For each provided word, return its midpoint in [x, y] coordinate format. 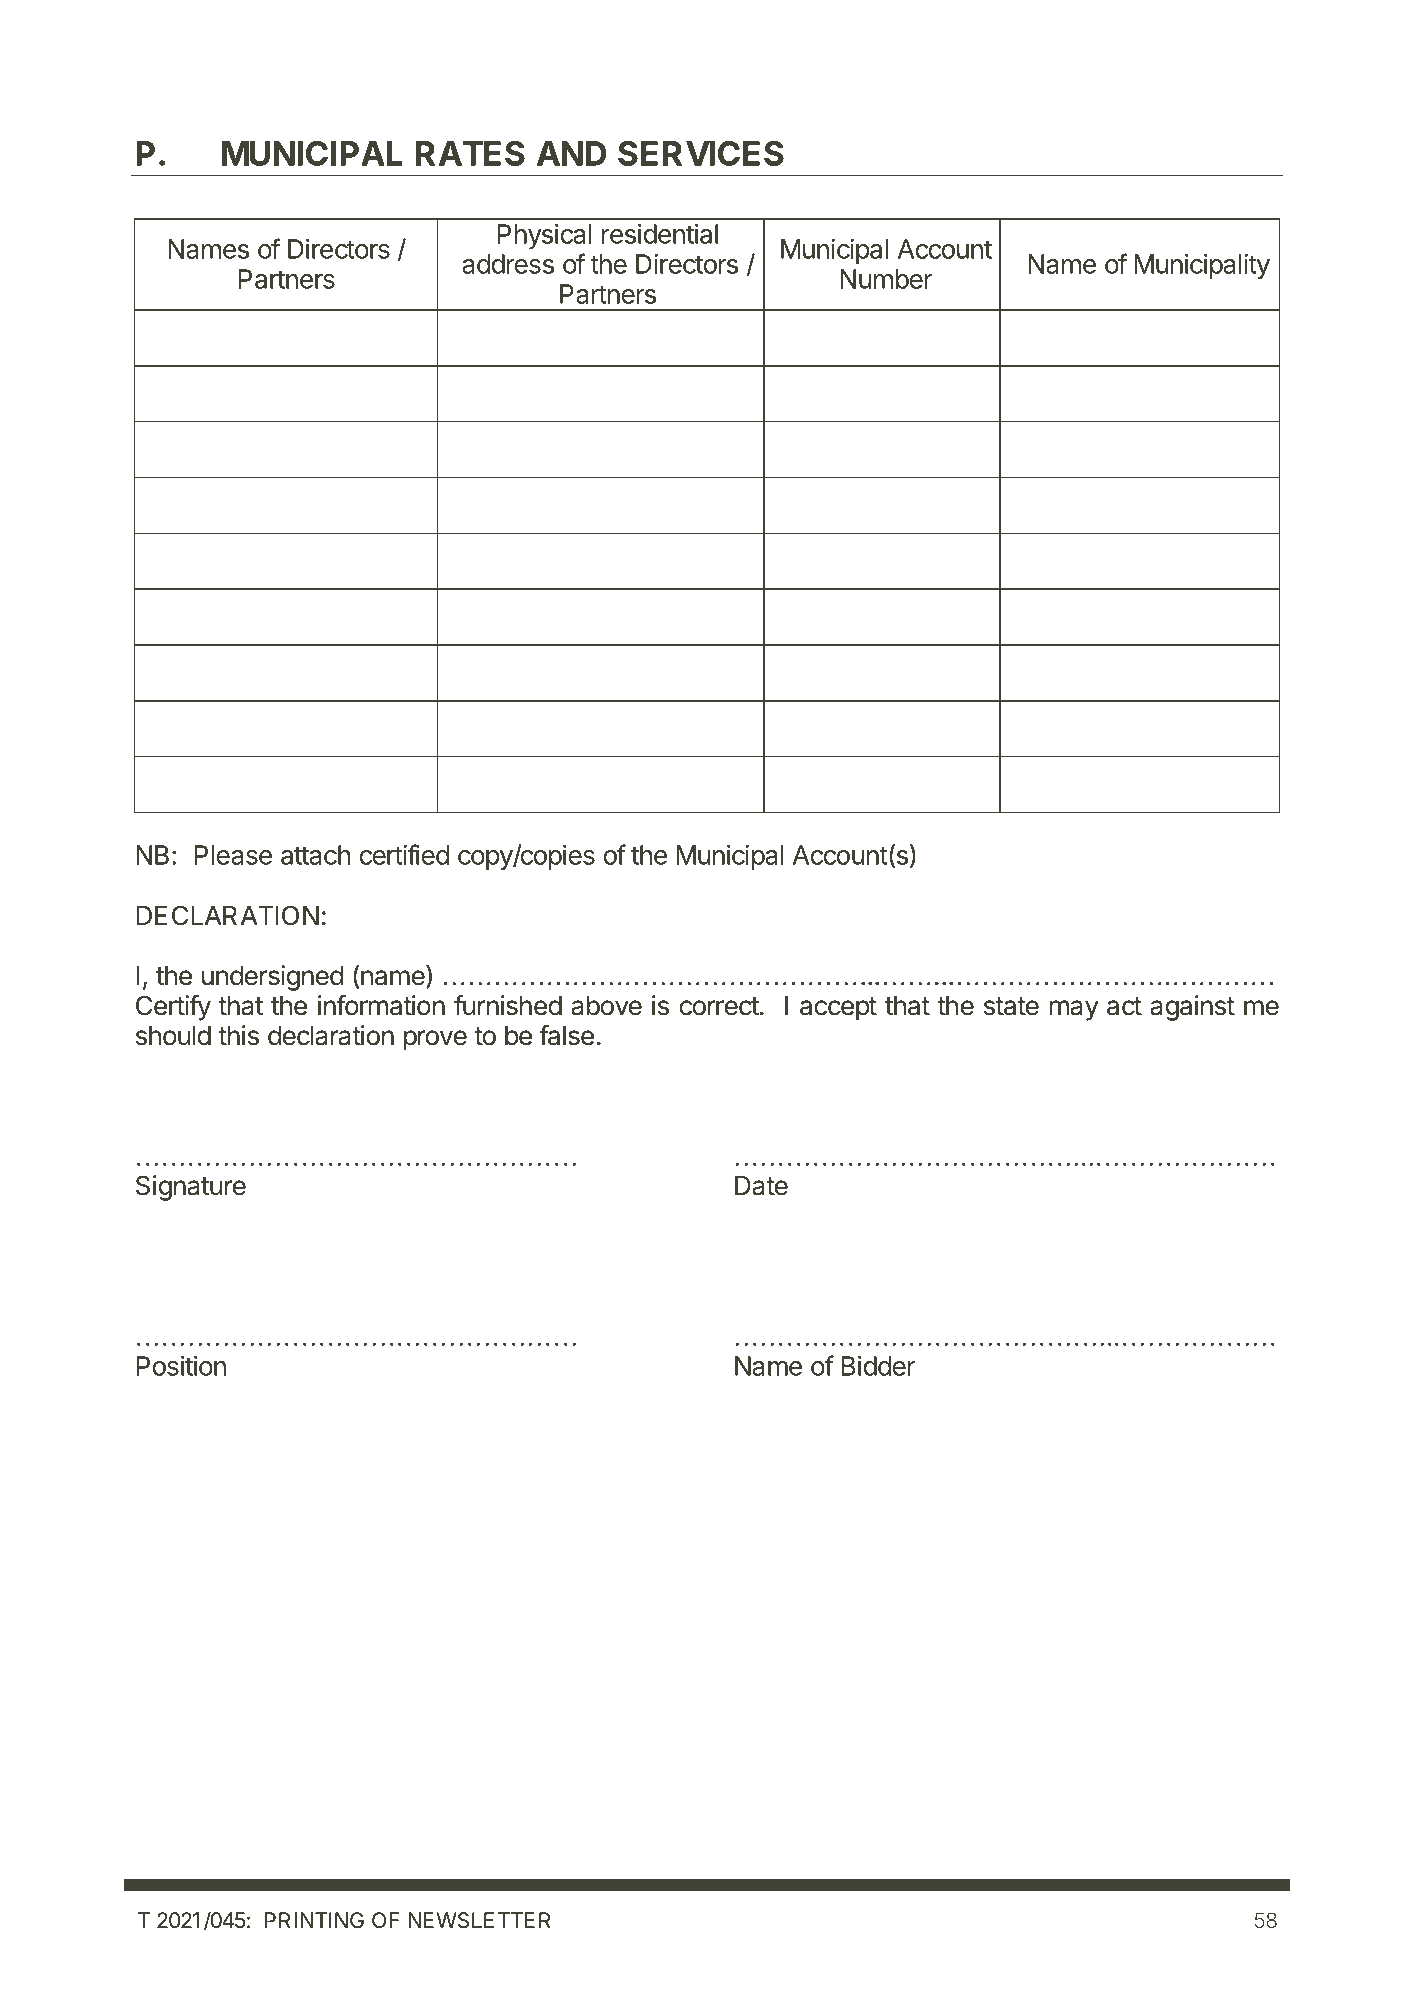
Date [761, 1186]
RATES [470, 153]
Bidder [878, 1366]
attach [315, 855]
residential [660, 234]
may [1074, 1010]
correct [719, 1006]
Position [181, 1366]
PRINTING [314, 1920]
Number [886, 279]
